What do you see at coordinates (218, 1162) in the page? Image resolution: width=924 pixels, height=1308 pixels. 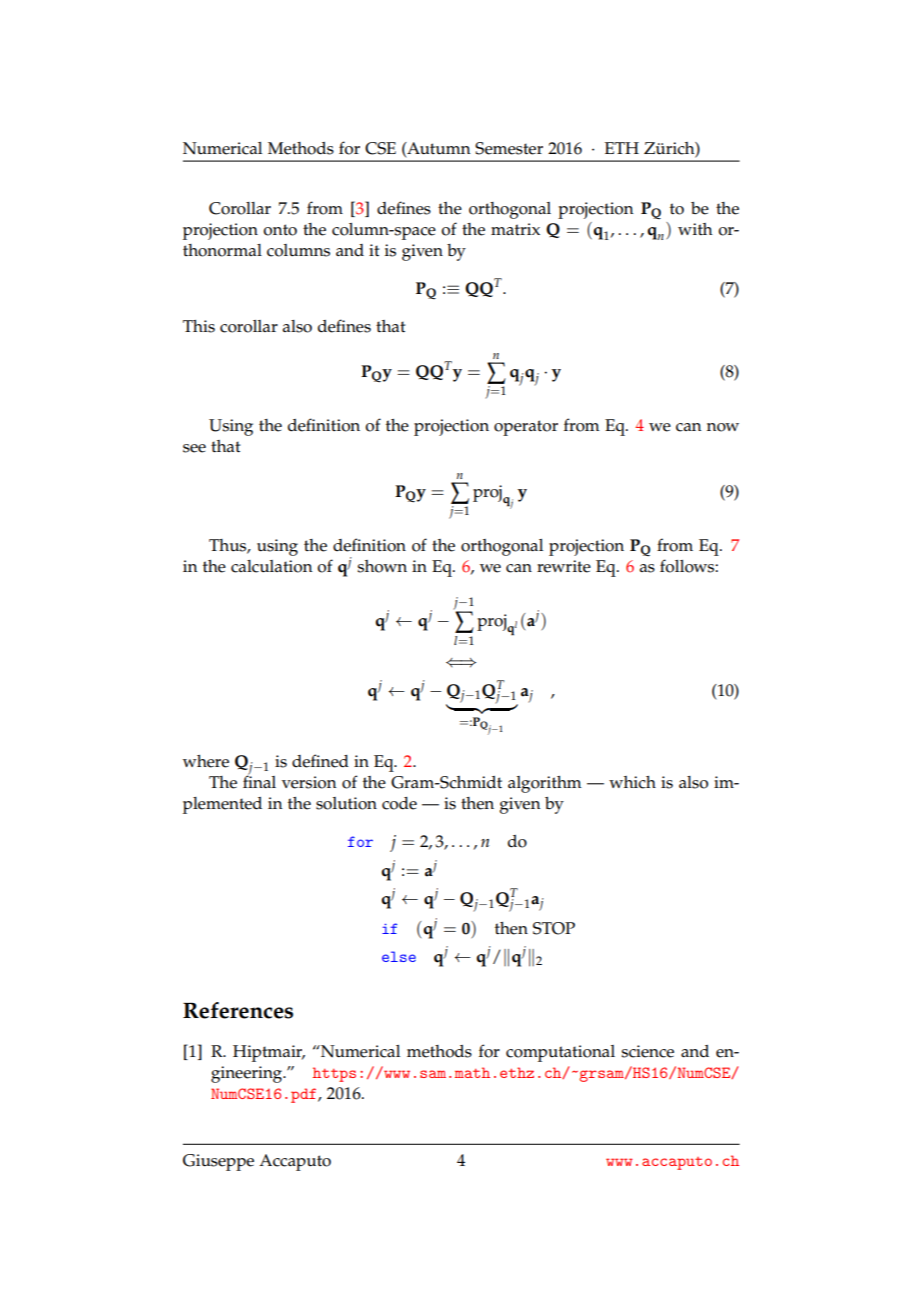 I see `Giuseppe` at bounding box center [218, 1162].
